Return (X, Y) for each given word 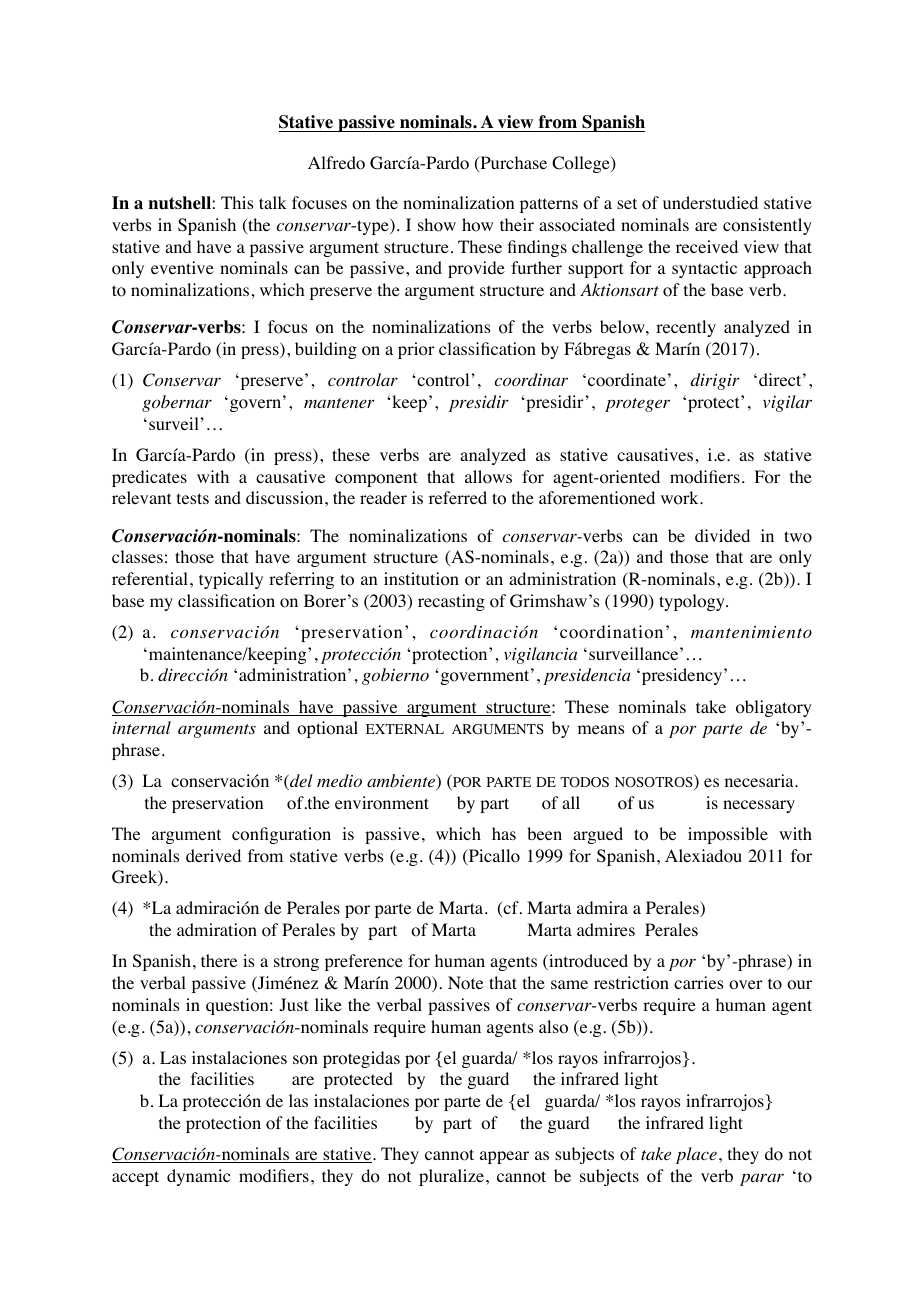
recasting (451, 602)
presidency (683, 676)
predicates (149, 478)
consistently (767, 226)
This (237, 202)
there (219, 960)
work (681, 498)
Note (465, 983)
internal (141, 727)
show (437, 225)
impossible (728, 835)
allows (488, 477)
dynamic (198, 1177)
